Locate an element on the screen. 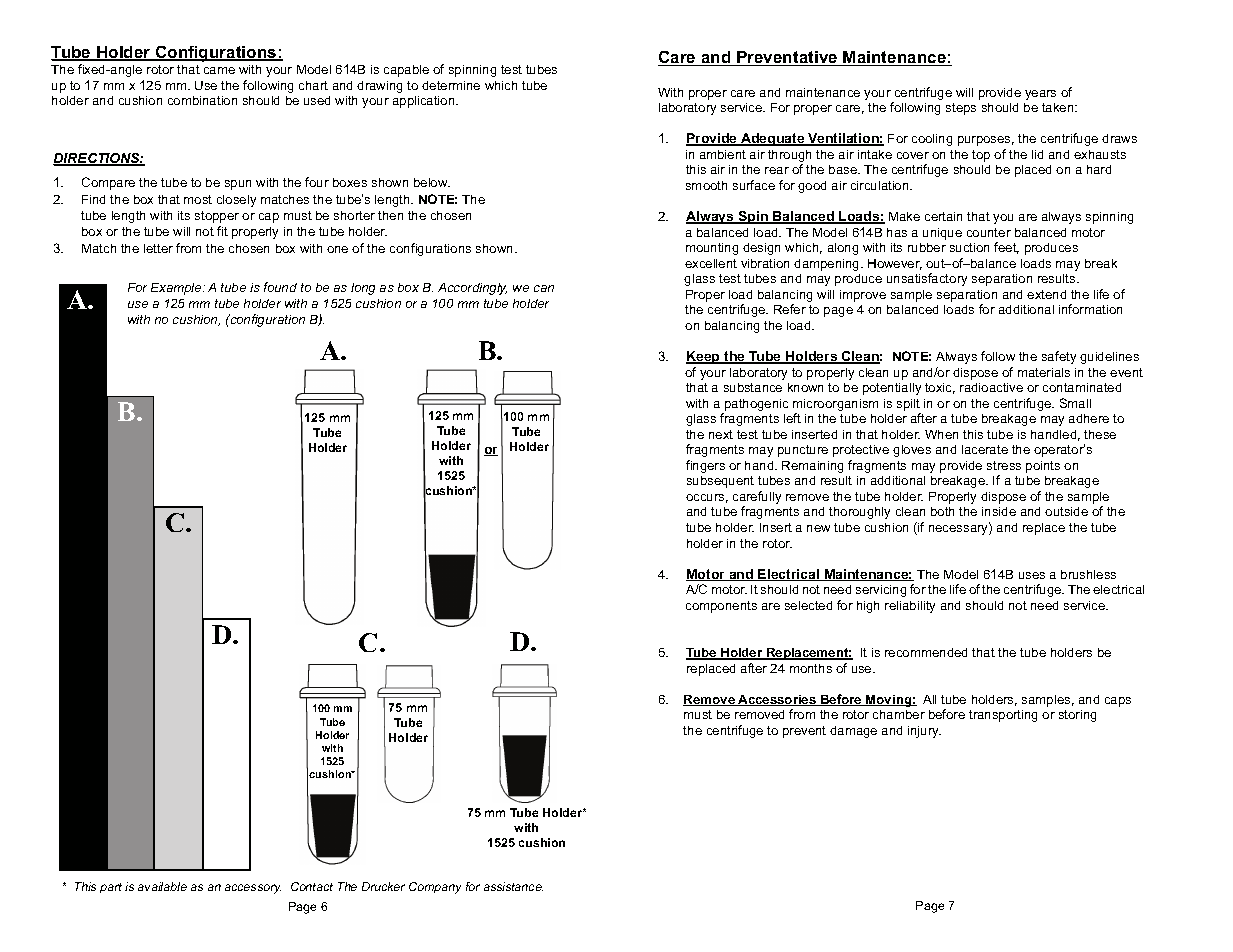  next is located at coordinates (721, 434).
